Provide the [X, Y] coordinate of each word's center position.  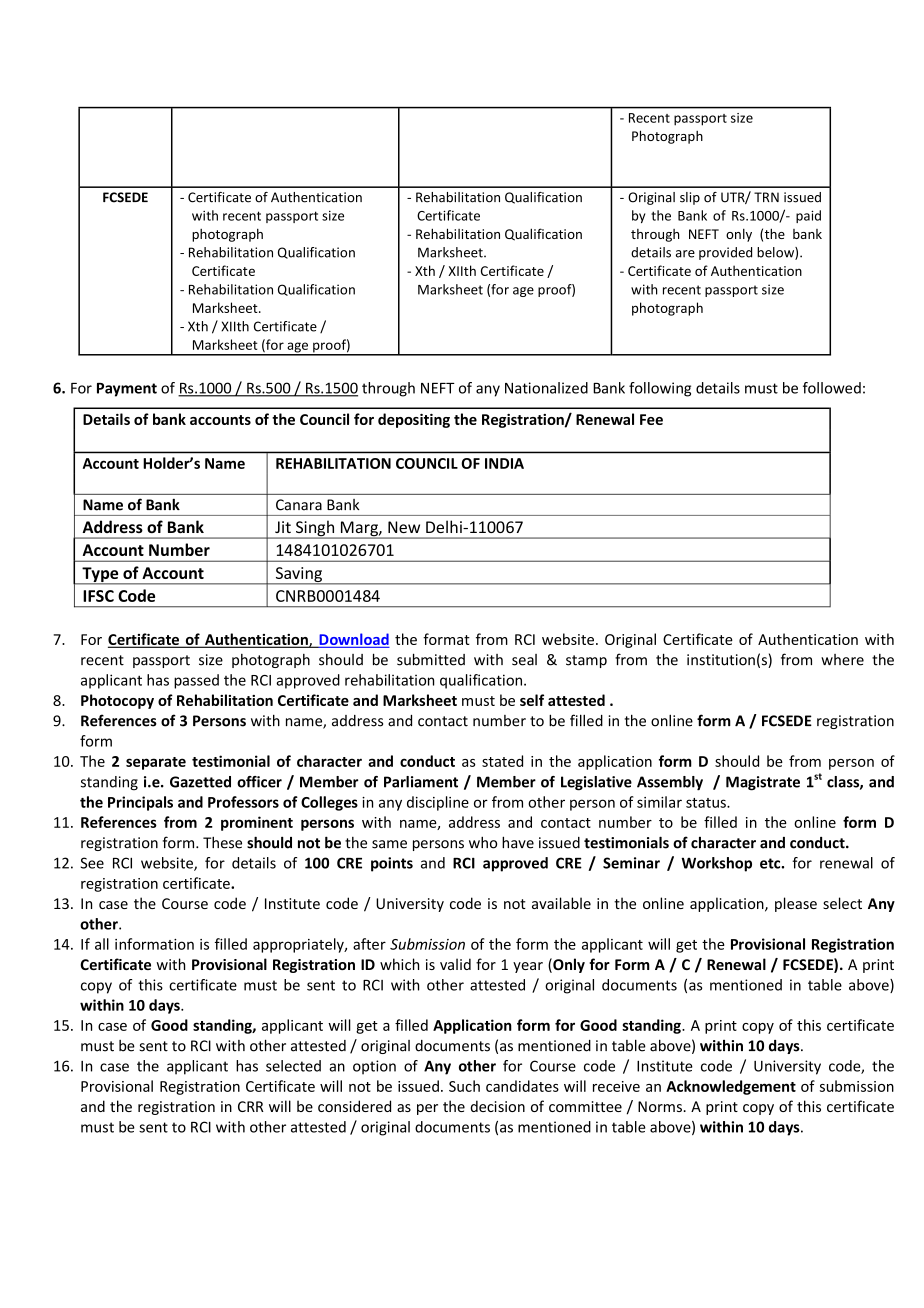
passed [196, 681]
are [685, 254]
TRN [766, 197]
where [842, 660]
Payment [127, 390]
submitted [431, 659]
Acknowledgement [731, 1087]
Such [464, 1086]
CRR [251, 1106]
